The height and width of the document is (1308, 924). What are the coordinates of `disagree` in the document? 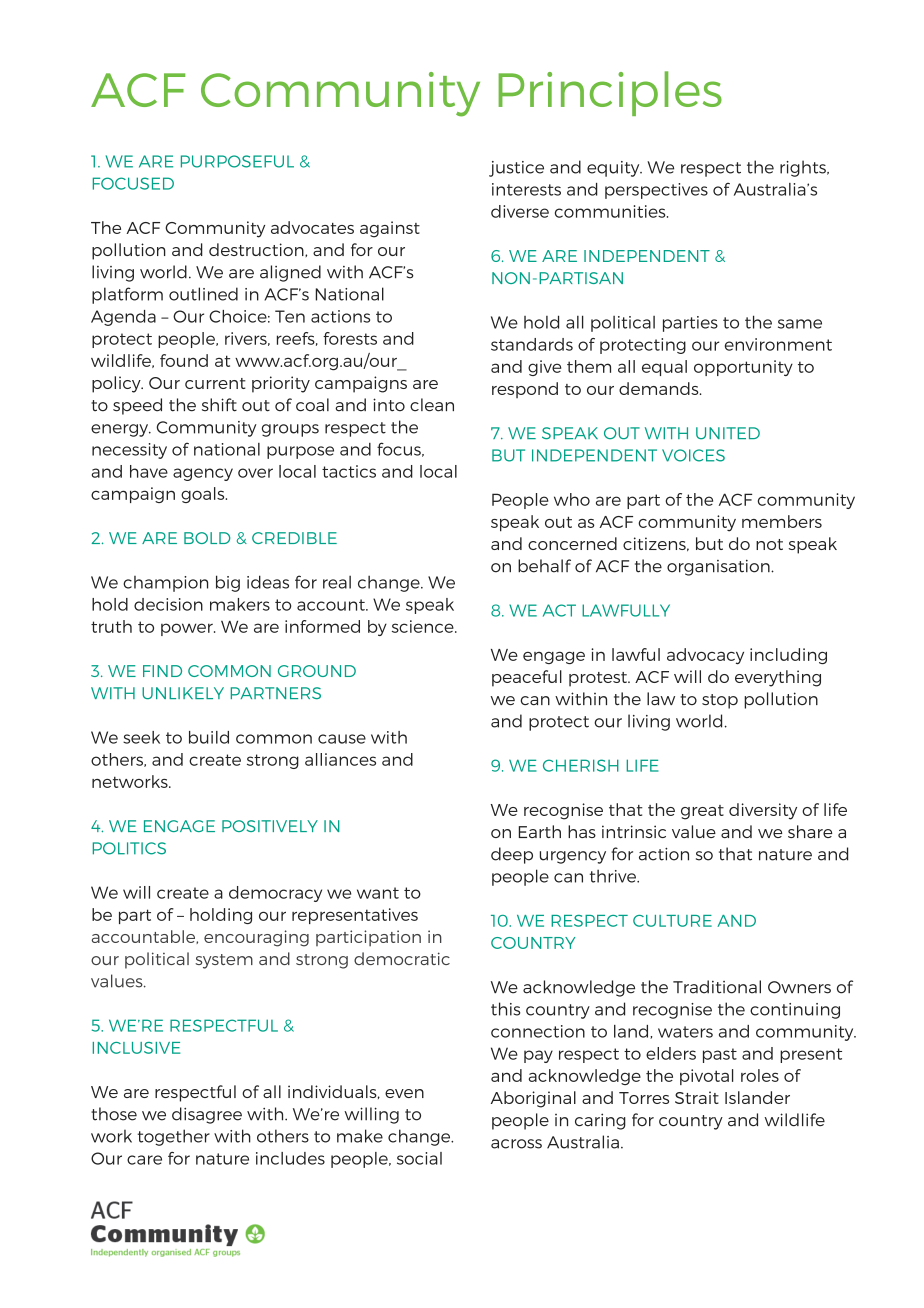 It's located at (207, 1115).
